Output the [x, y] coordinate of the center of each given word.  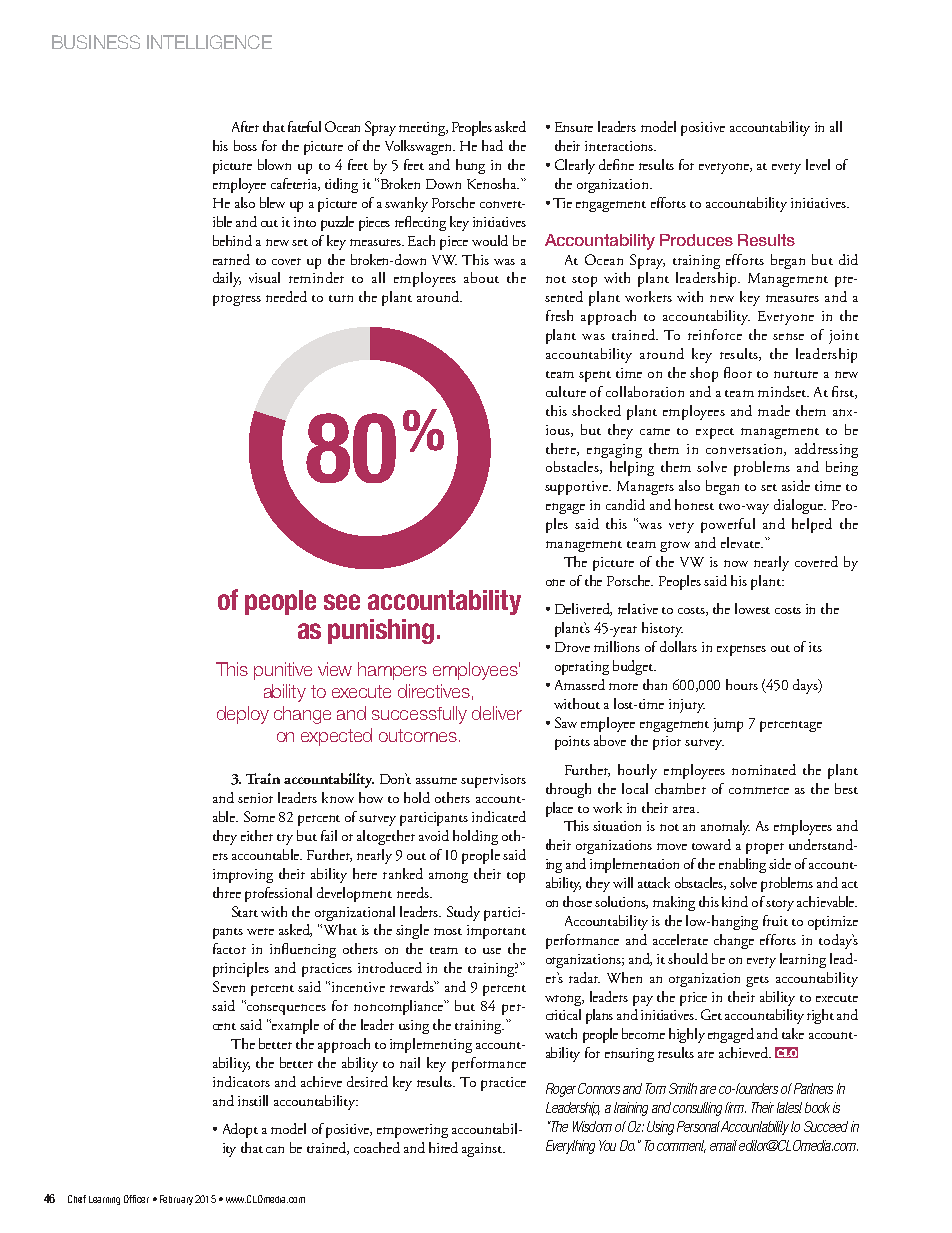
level [818, 164]
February [176, 1200]
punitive [283, 671]
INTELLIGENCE [209, 42]
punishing [381, 631]
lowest [752, 608]
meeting [423, 129]
